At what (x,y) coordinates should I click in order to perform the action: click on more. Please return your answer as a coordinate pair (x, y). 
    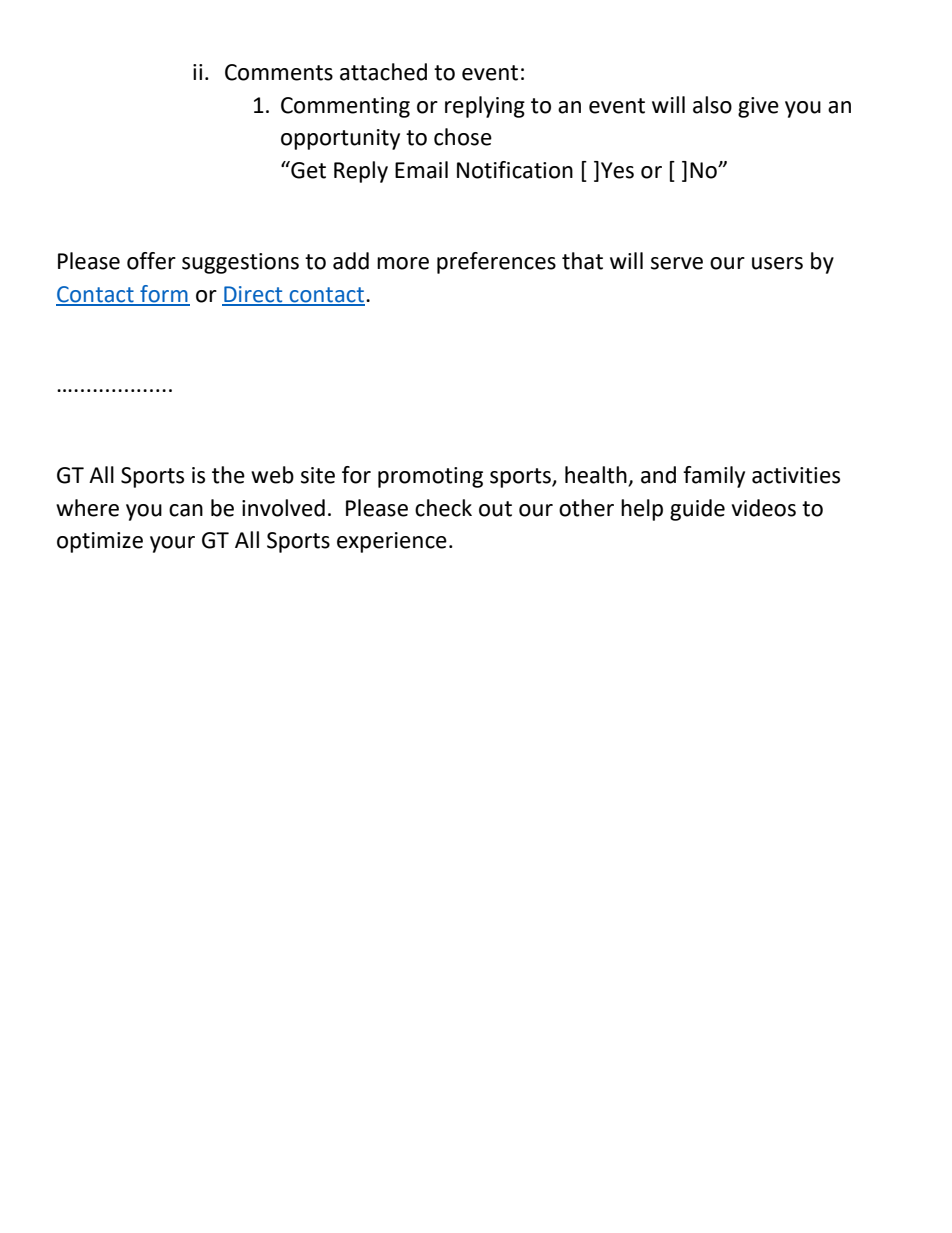
    Looking at the image, I should click on (403, 263).
